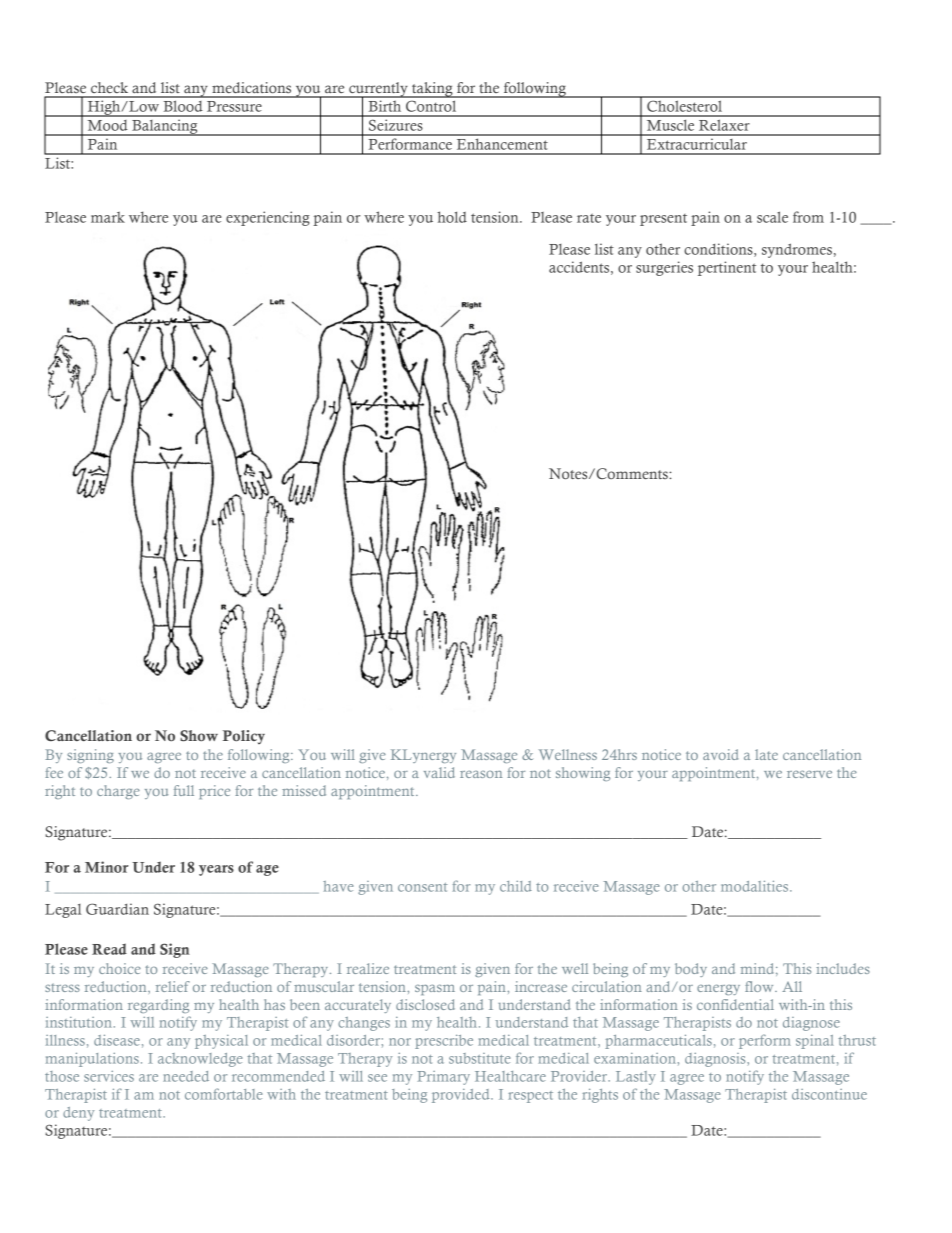  Describe the element at coordinates (432, 90) in the screenshot. I see `taking` at that location.
